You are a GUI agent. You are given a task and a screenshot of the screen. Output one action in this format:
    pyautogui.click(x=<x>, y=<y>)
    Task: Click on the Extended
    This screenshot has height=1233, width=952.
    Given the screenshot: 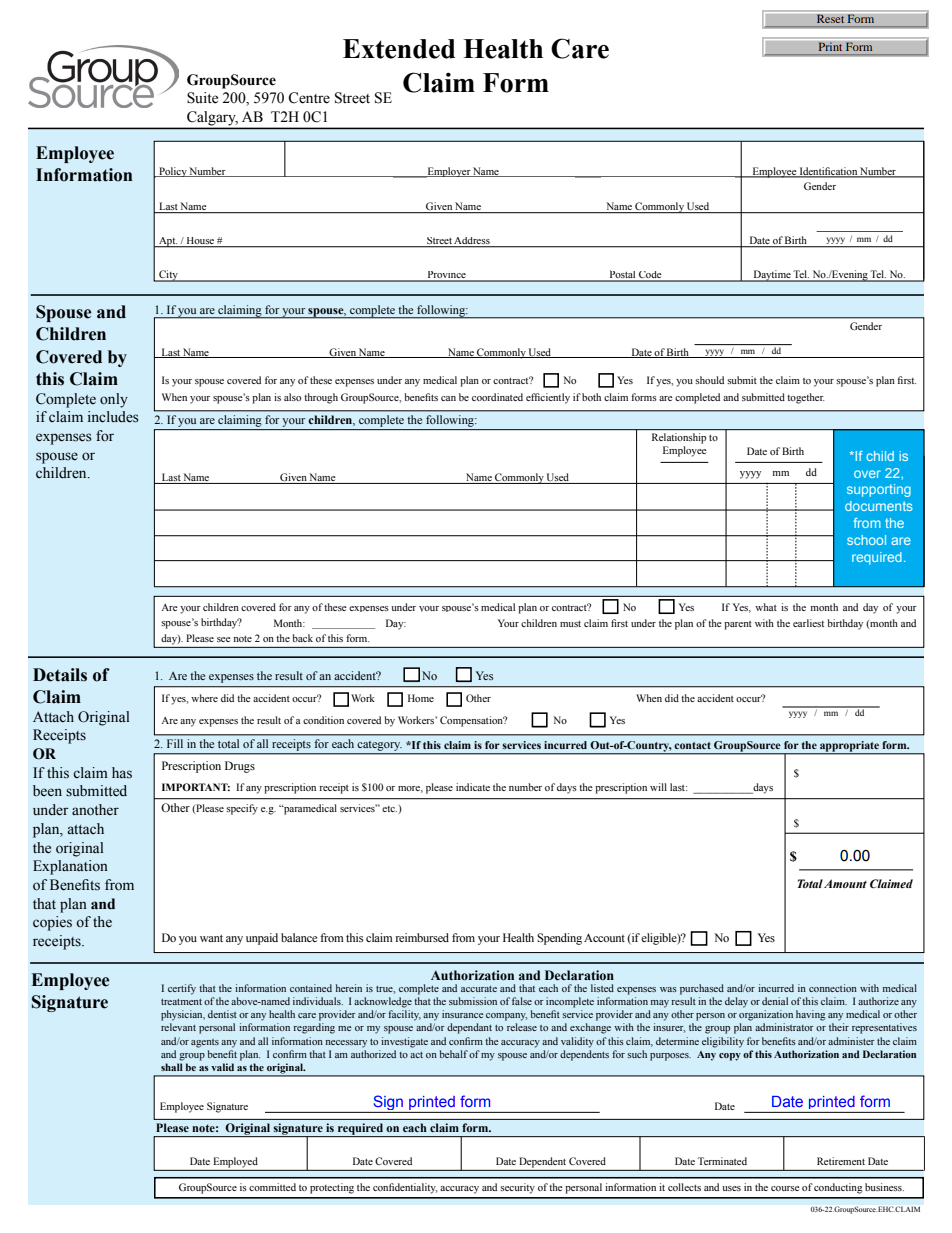 What is the action you would take?
    pyautogui.click(x=399, y=49)
